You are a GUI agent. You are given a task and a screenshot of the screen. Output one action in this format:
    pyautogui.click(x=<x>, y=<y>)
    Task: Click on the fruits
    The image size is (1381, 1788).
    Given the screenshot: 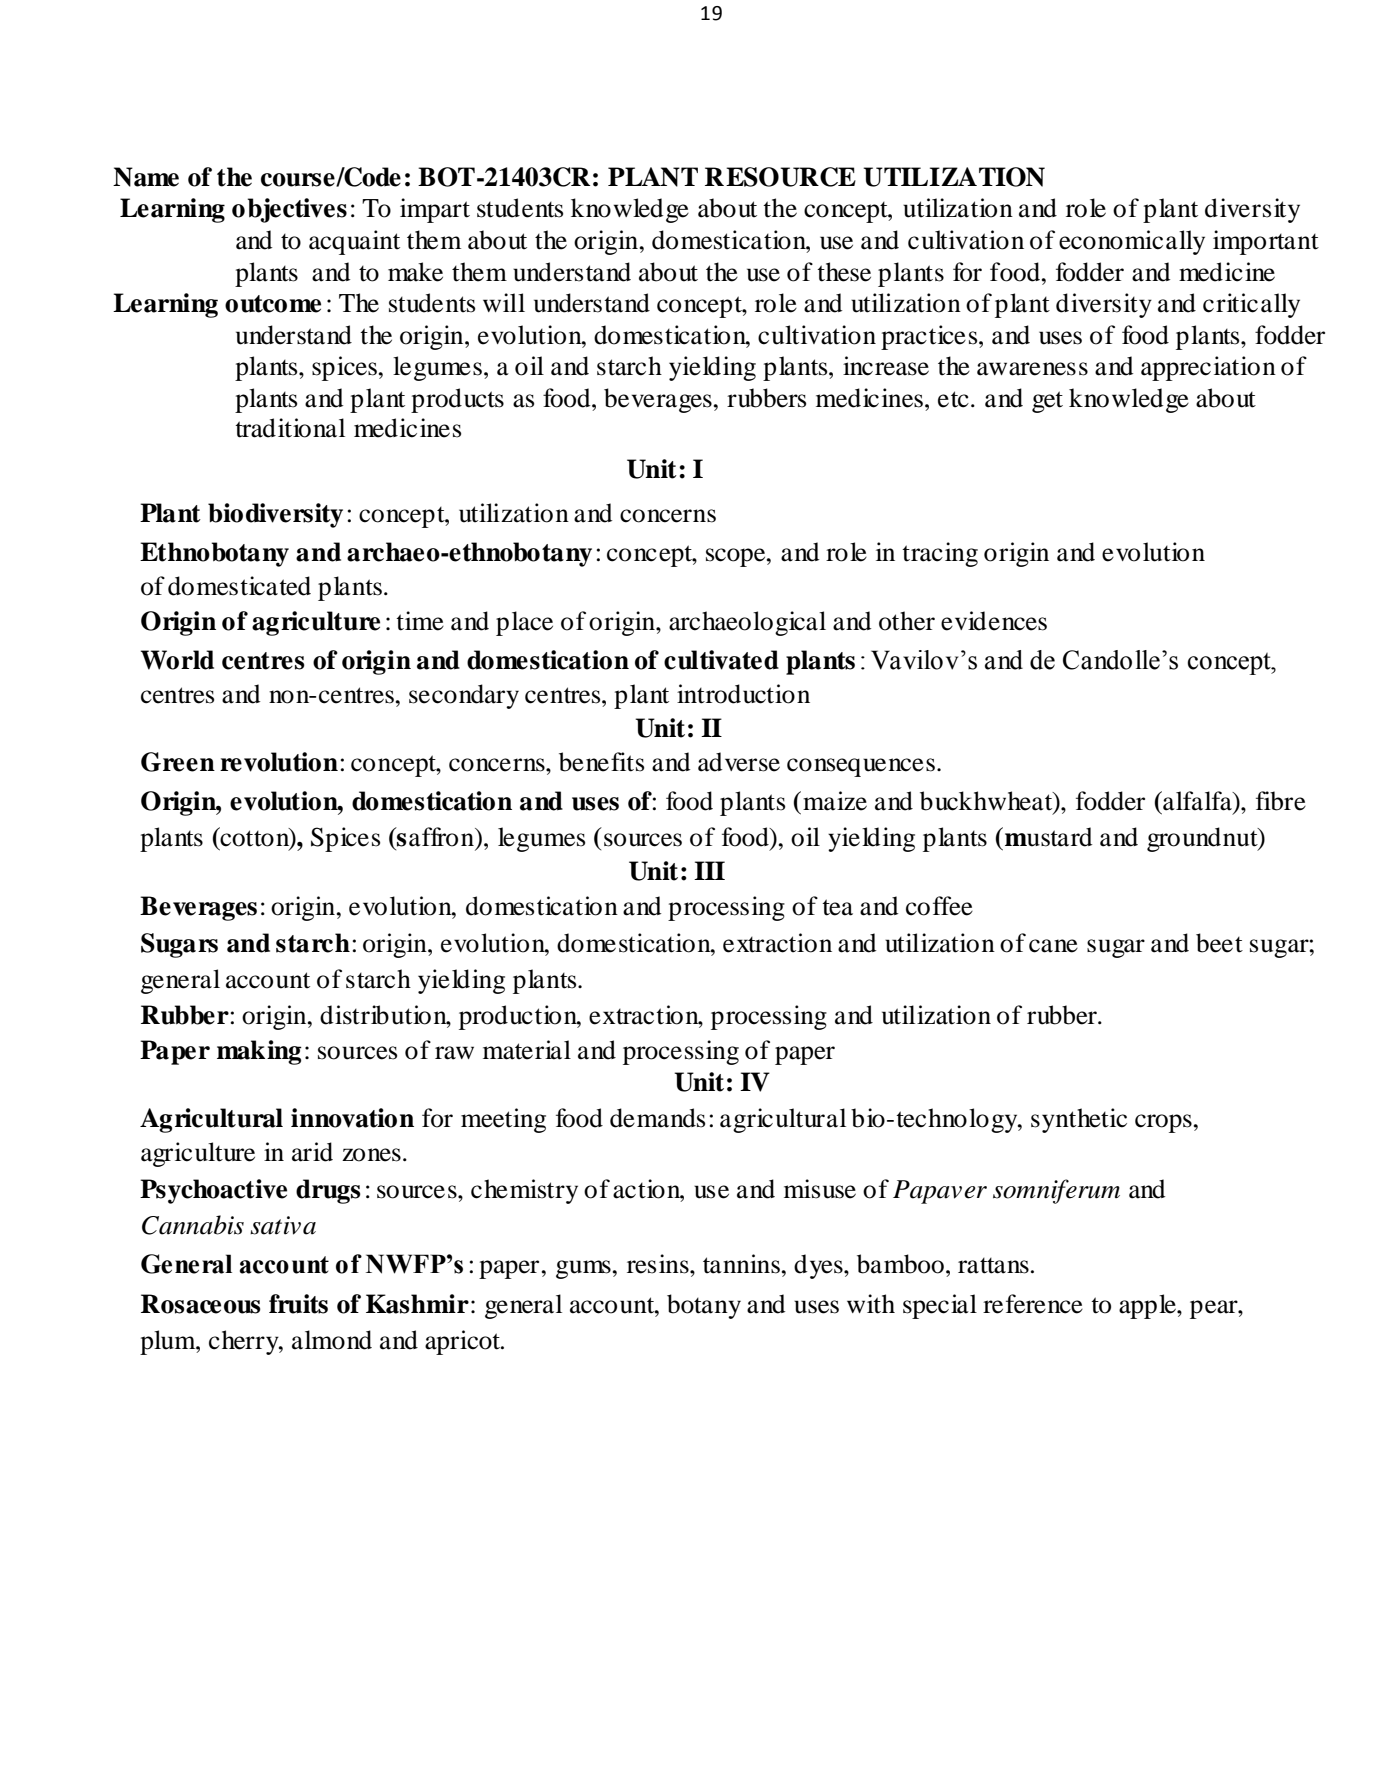 What is the action you would take?
    pyautogui.click(x=298, y=1304)
